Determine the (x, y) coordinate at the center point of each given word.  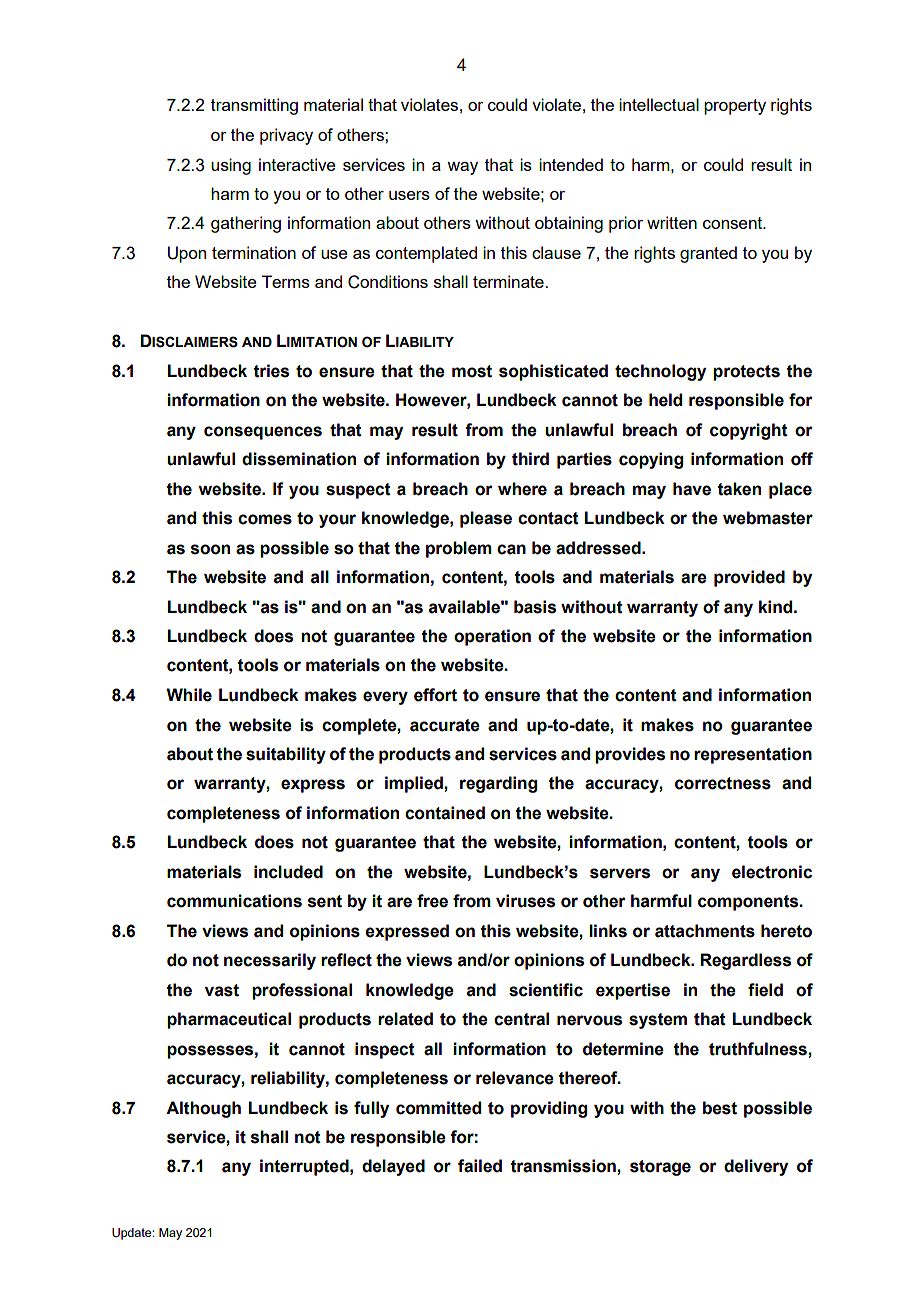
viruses (525, 901)
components (749, 903)
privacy (286, 136)
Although (203, 1109)
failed (480, 1166)
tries (271, 371)
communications (234, 901)
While (189, 695)
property (735, 107)
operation (492, 637)
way (462, 168)
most (472, 371)
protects (746, 373)
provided (749, 578)
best (720, 1108)
